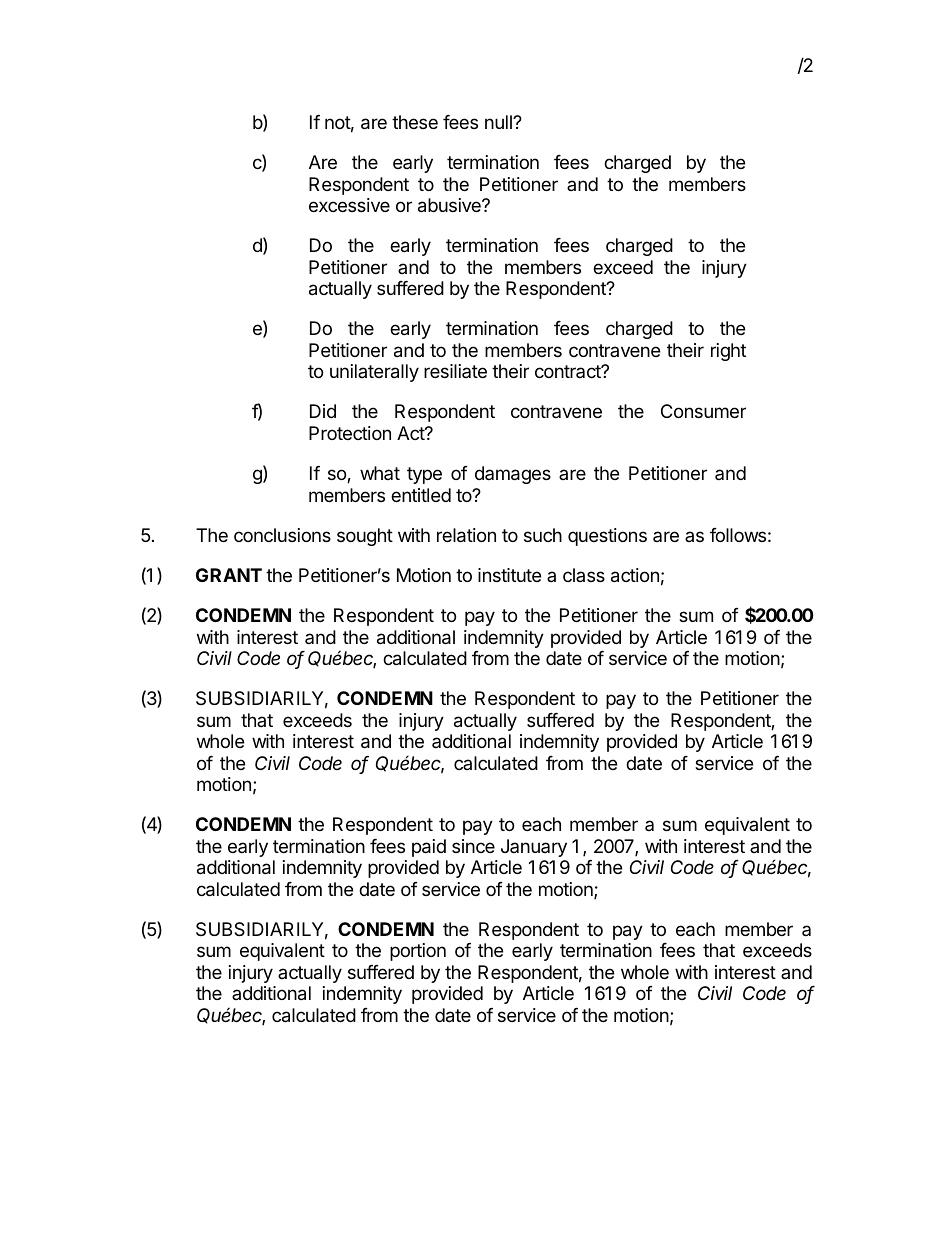 The width and height of the page is (952, 1233). I want to click on institute, so click(509, 575).
